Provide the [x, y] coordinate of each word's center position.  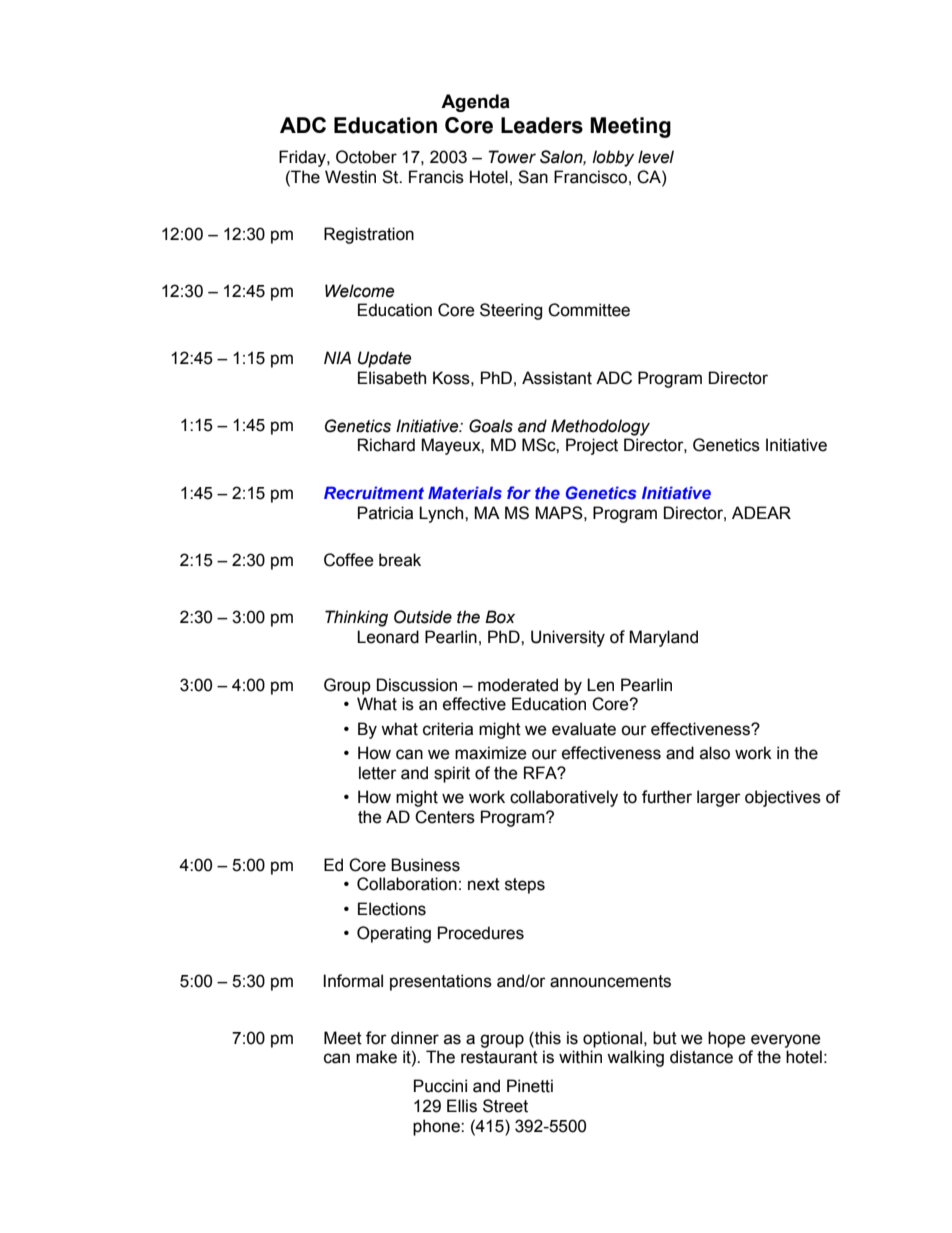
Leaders [542, 125]
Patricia [385, 513]
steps [525, 886]
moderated [518, 685]
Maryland [663, 638]
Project [592, 446]
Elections [392, 909]
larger [719, 798]
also [715, 753]
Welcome [359, 291]
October [366, 157]
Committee [589, 310]
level [656, 157]
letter [378, 773]
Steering [511, 311]
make [376, 1057]
